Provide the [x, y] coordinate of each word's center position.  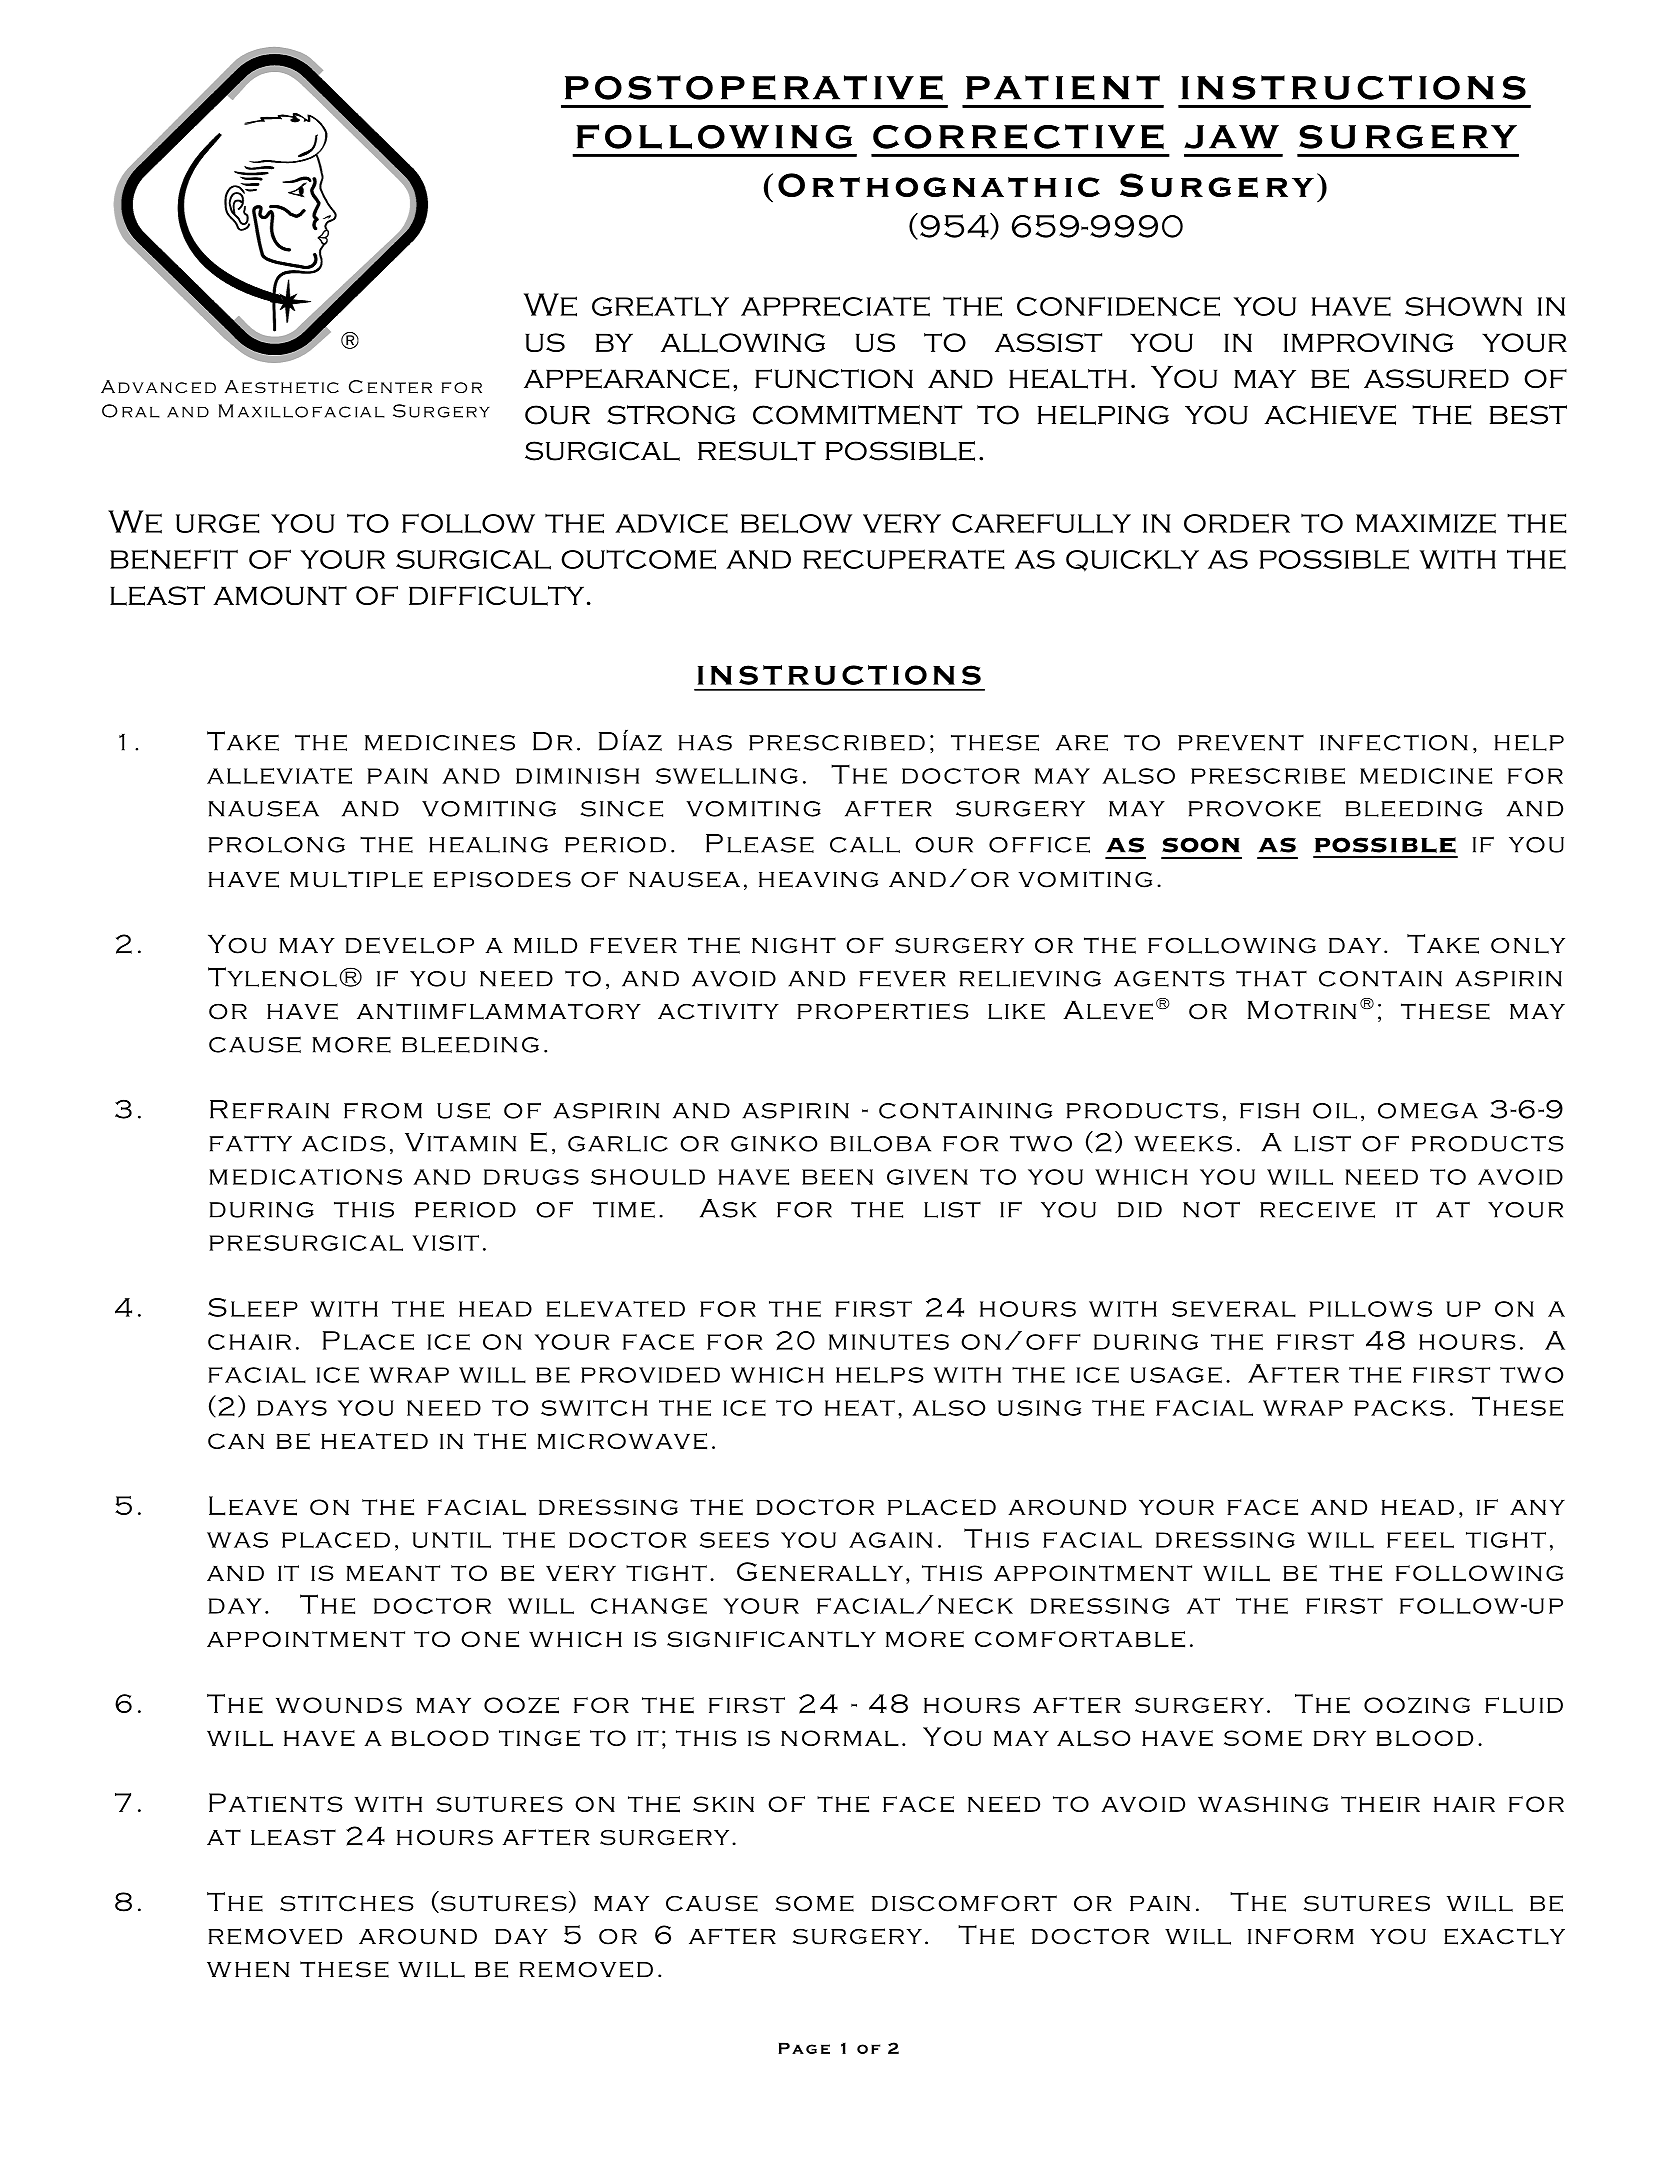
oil [1335, 1111]
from [383, 1110]
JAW [1231, 137]
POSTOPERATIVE [754, 88]
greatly [660, 306]
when [248, 1969]
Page [804, 2048]
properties [883, 1011]
